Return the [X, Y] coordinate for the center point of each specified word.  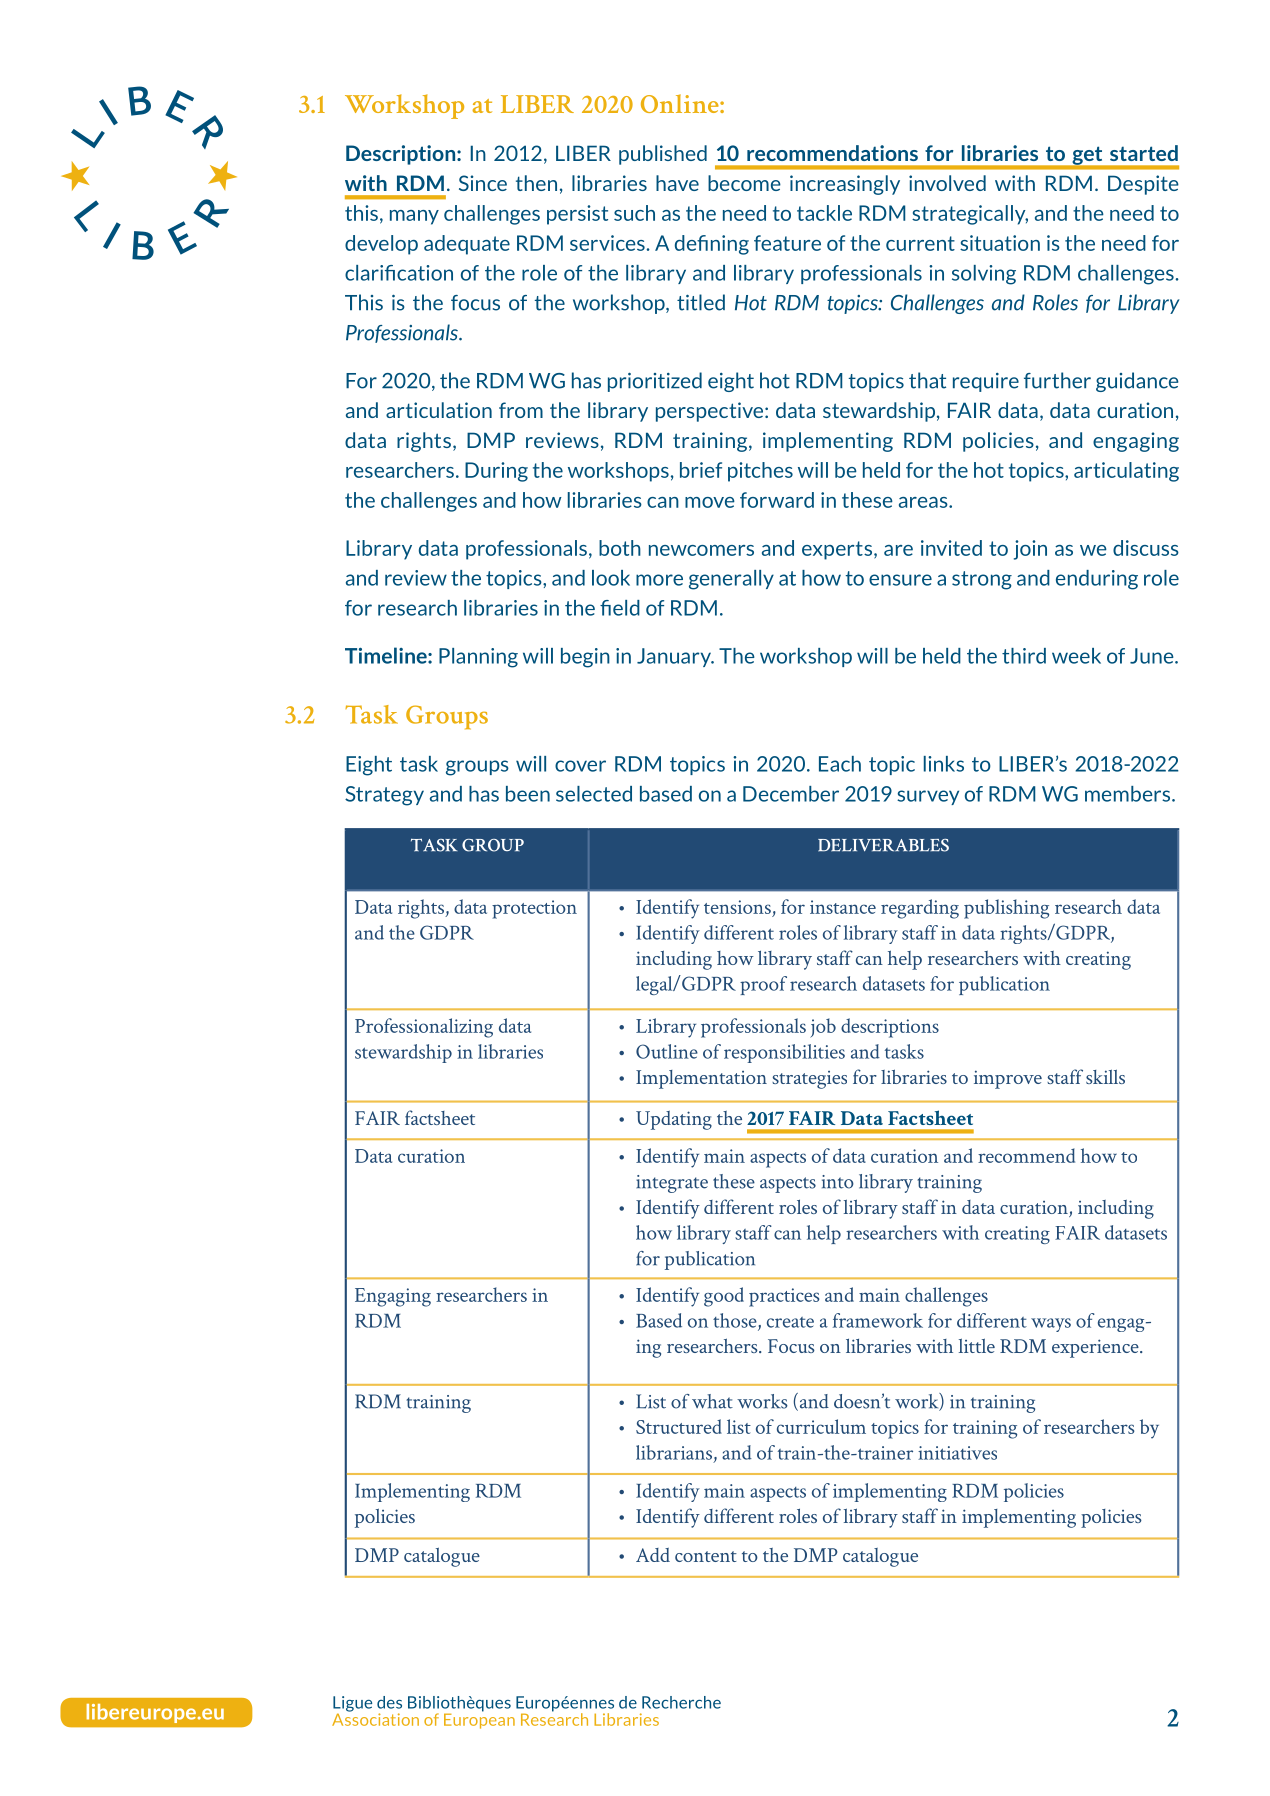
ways [1051, 1325]
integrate [672, 1184]
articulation [439, 410]
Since [483, 183]
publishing [1006, 909]
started [1144, 153]
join [1030, 550]
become [744, 183]
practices [784, 1297]
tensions [737, 907]
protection [534, 909]
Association [375, 1718]
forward [777, 500]
